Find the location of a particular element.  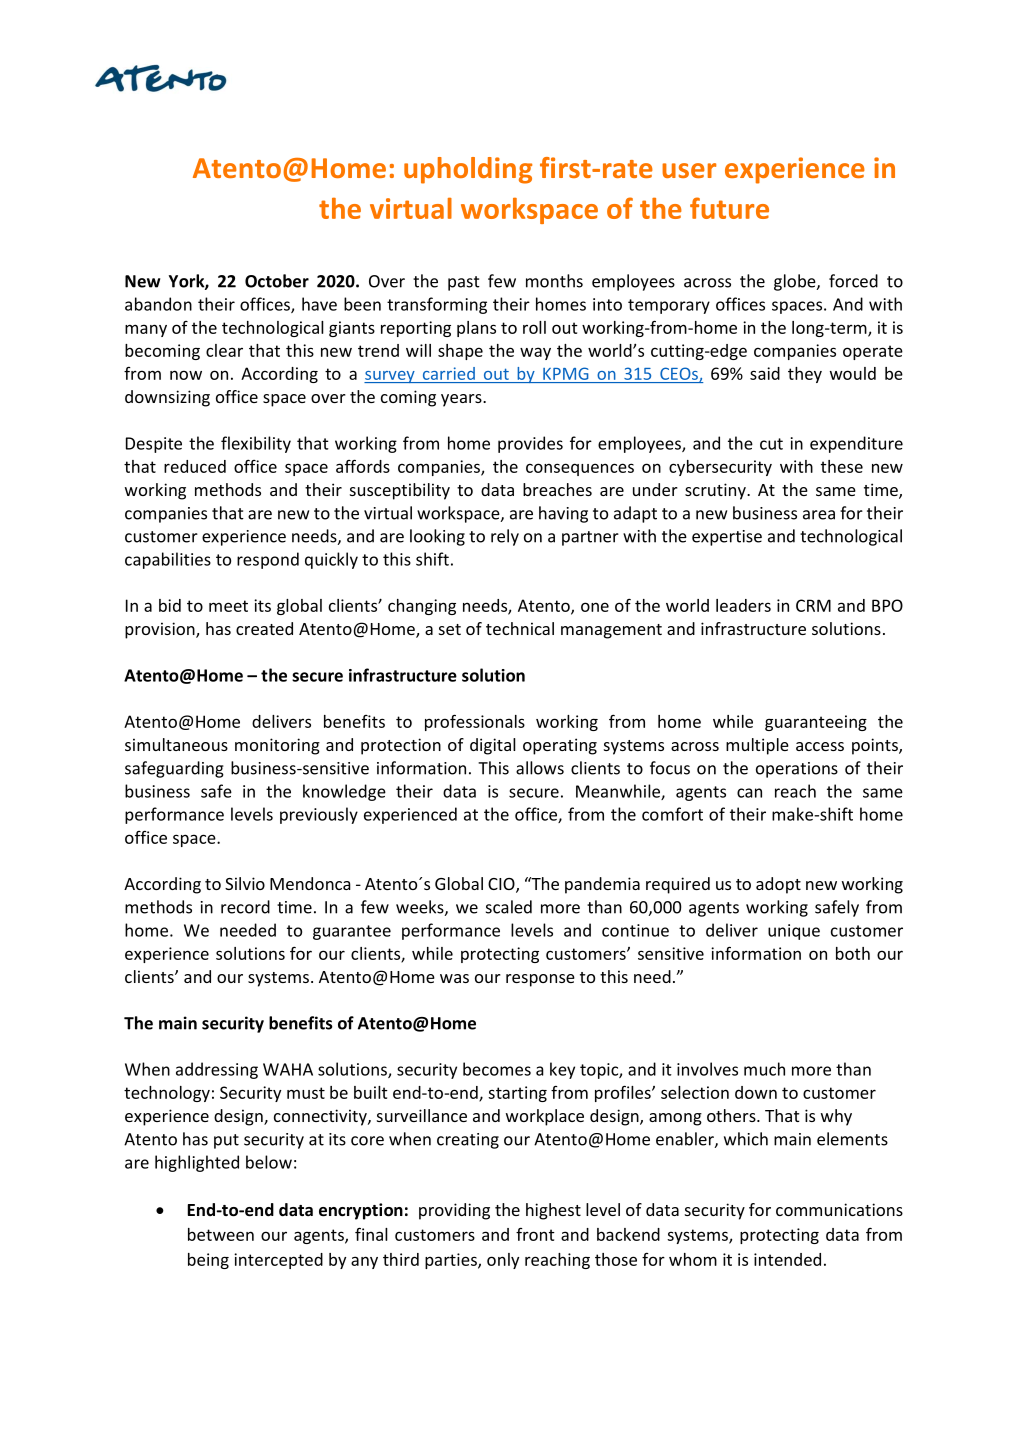

rely is located at coordinates (505, 537).
